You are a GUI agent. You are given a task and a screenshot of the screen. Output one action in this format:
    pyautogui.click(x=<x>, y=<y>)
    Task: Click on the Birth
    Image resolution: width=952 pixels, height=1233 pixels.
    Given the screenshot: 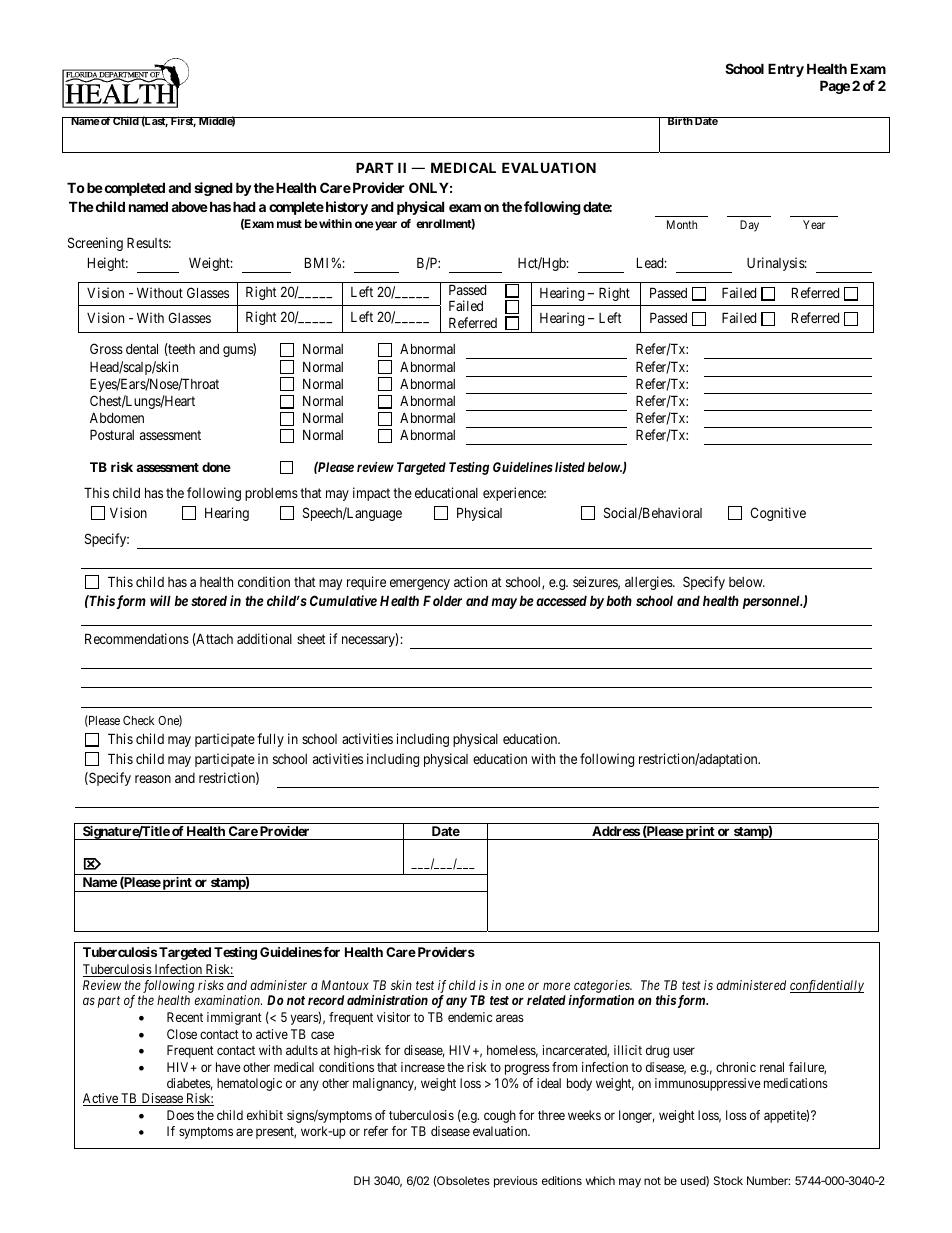 What is the action you would take?
    pyautogui.click(x=679, y=121)
